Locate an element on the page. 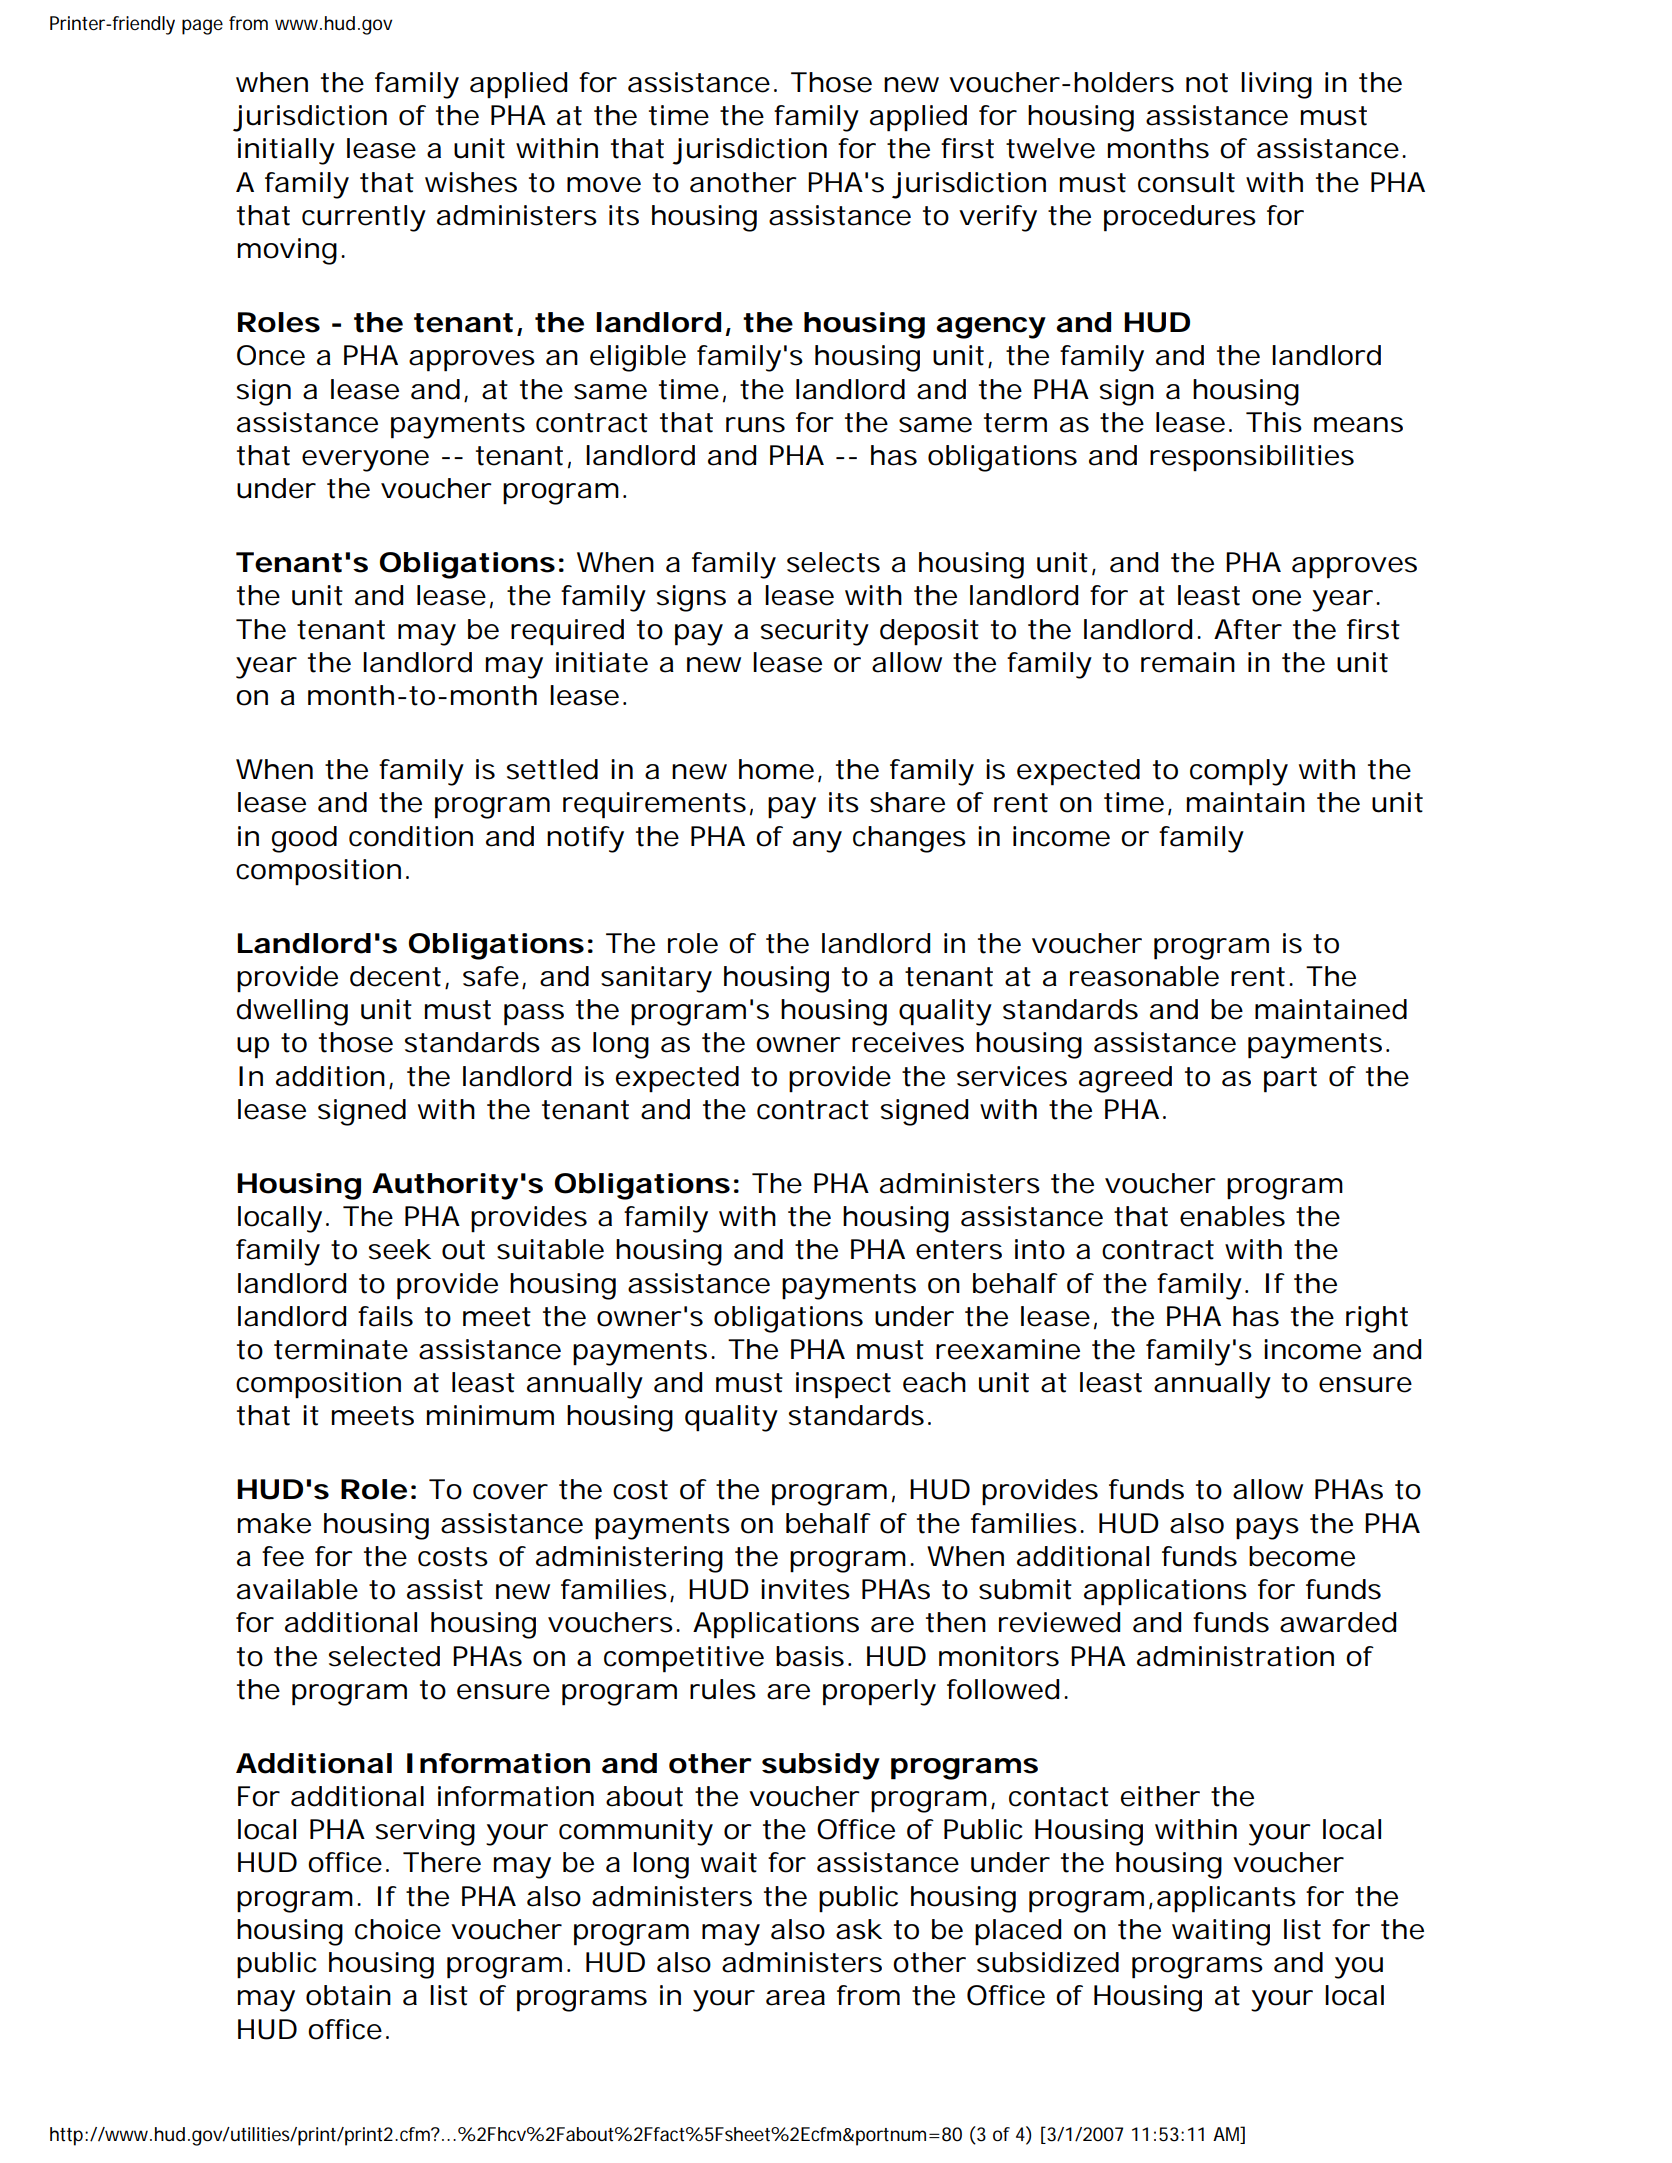 This page has height=2163, width=1672. part is located at coordinates (1290, 1080).
